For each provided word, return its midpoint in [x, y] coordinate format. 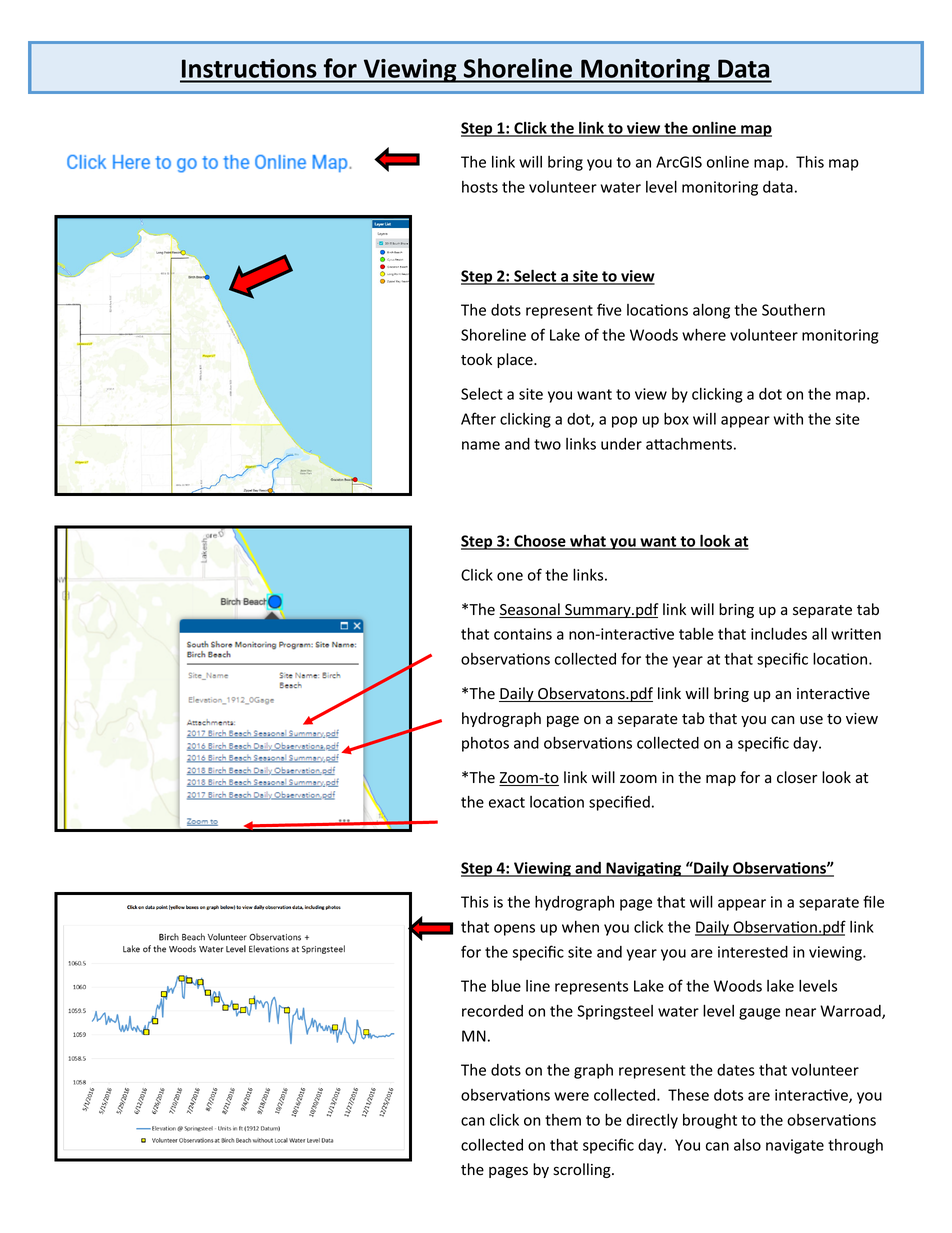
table [696, 633]
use [811, 720]
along [711, 311]
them [563, 1120]
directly [652, 1121]
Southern [793, 310]
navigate [795, 1146]
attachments [689, 444]
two [547, 444]
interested [753, 952]
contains [523, 634]
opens [514, 930]
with [788, 419]
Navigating [644, 869]
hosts [480, 187]
